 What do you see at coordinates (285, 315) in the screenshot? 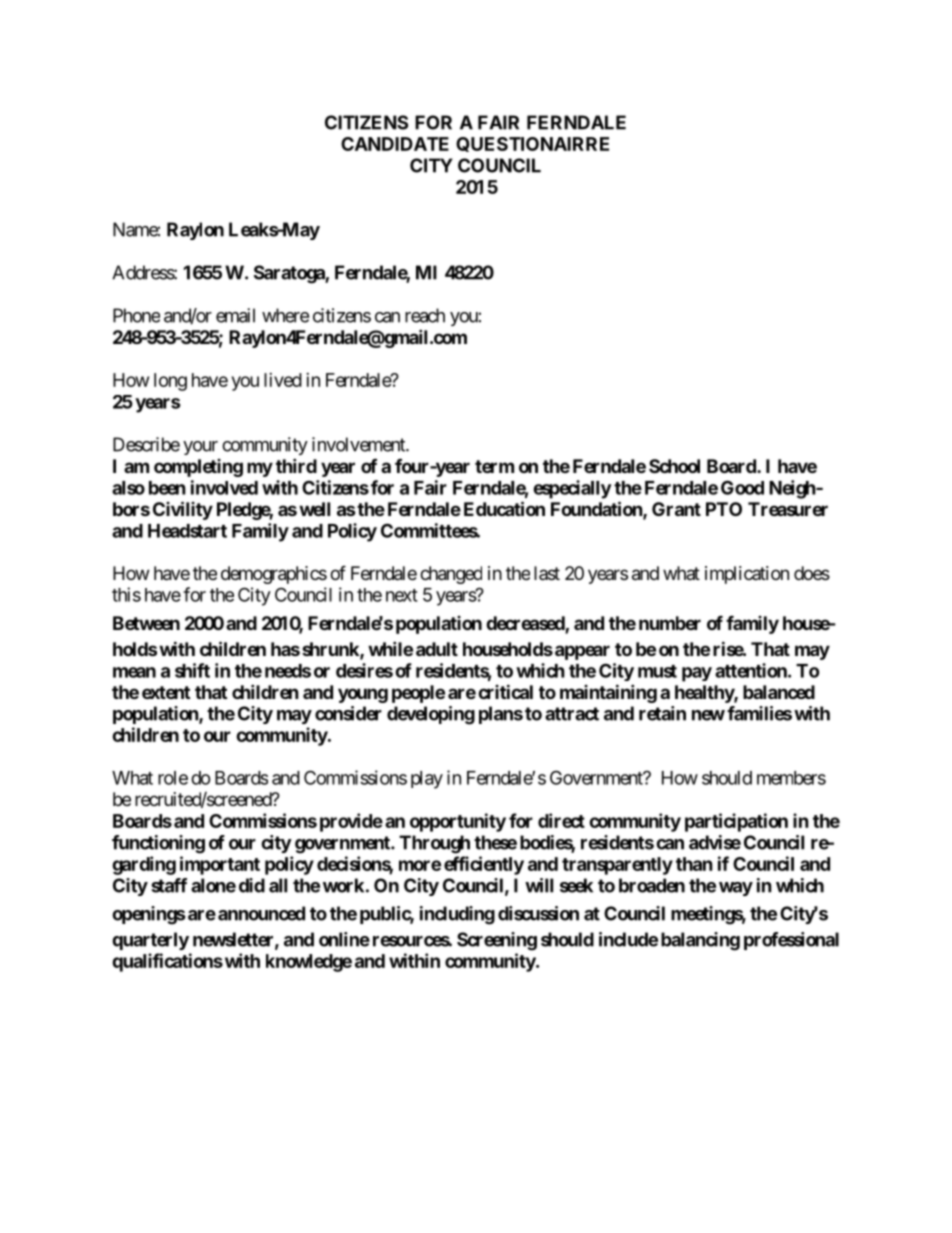
I see `where` at bounding box center [285, 315].
